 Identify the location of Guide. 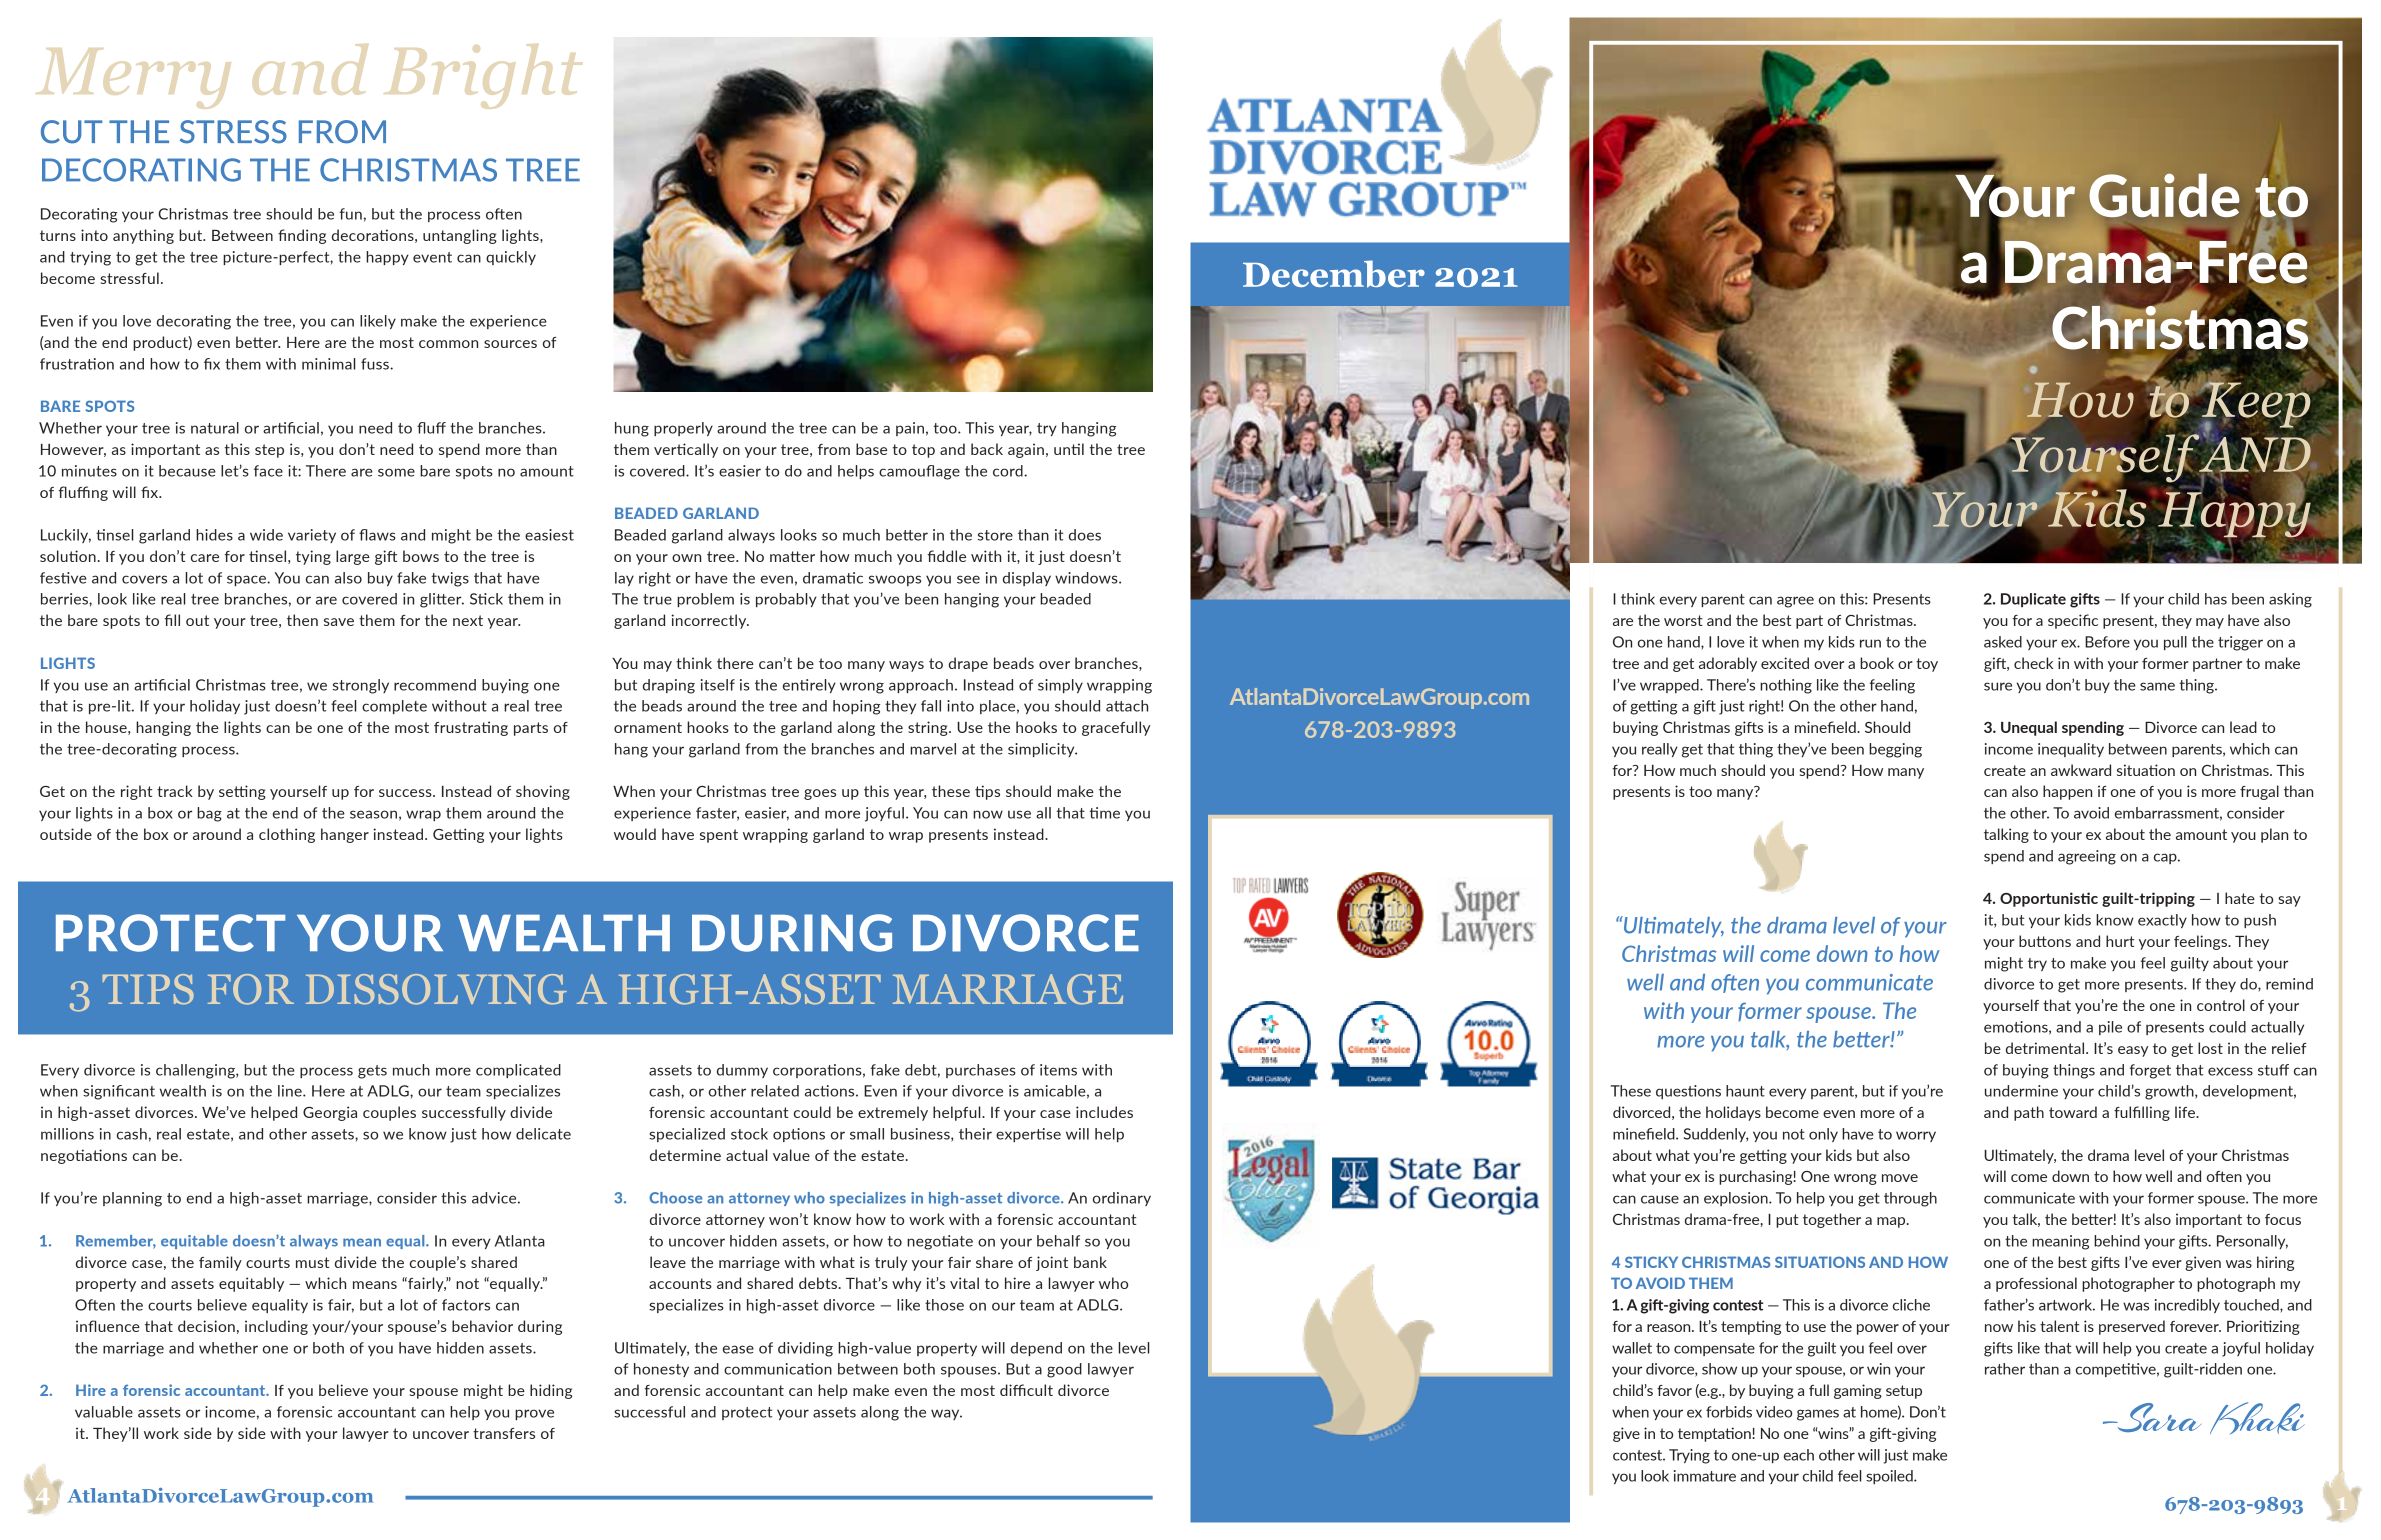
(2164, 195).
